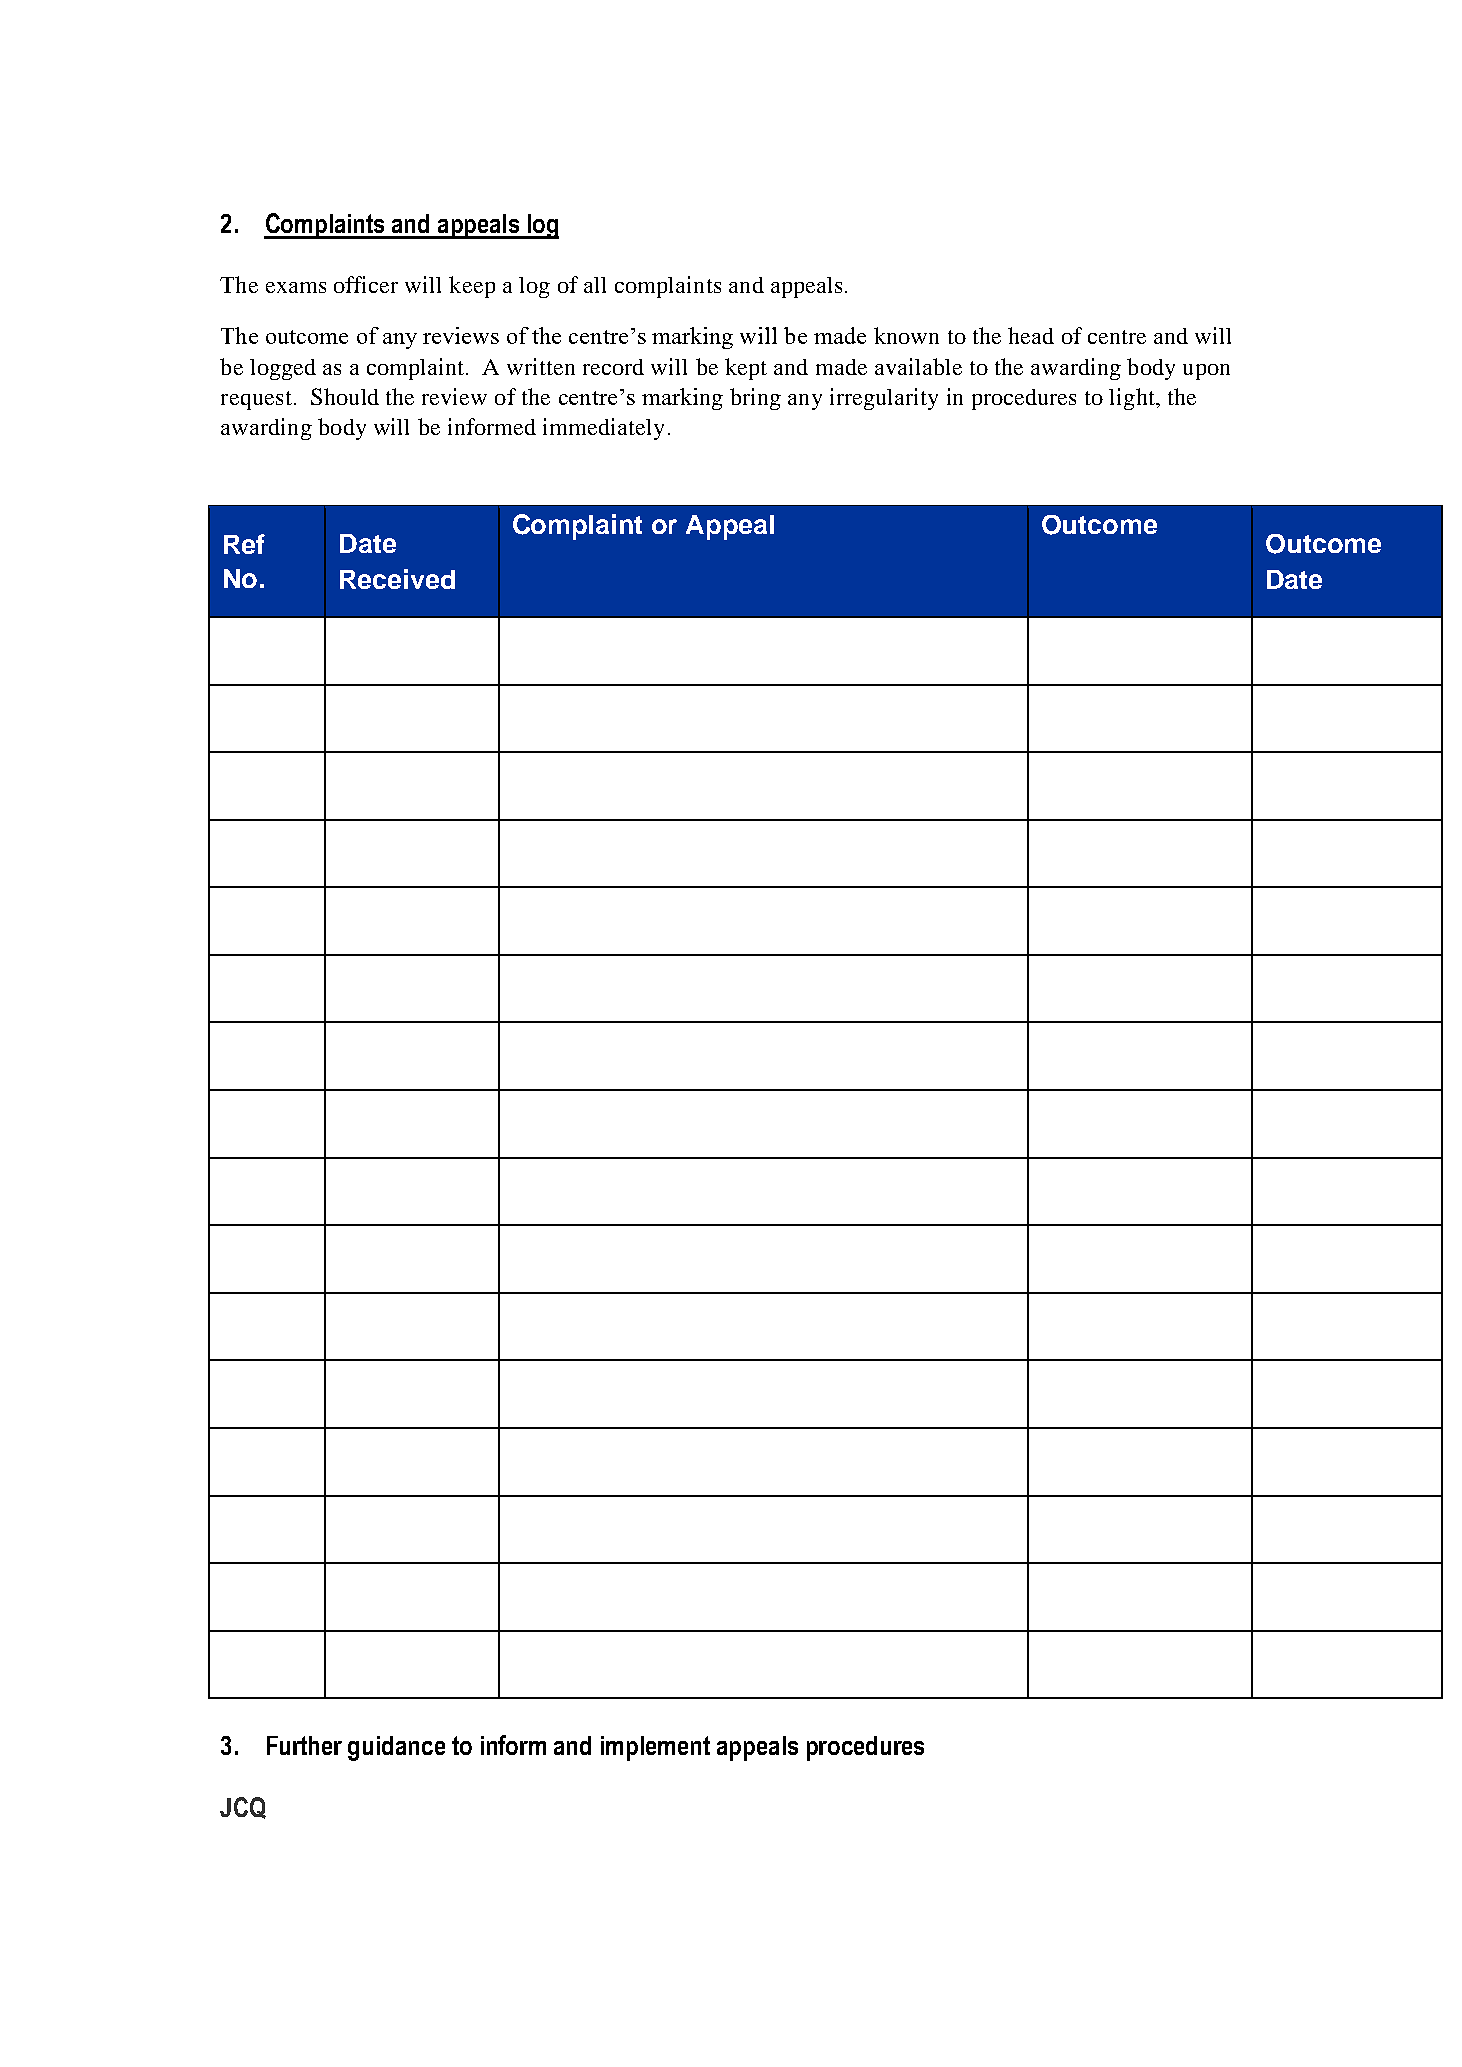 This screenshot has width=1462, height=2067. What do you see at coordinates (884, 399) in the screenshot?
I see `irregularity` at bounding box center [884, 399].
